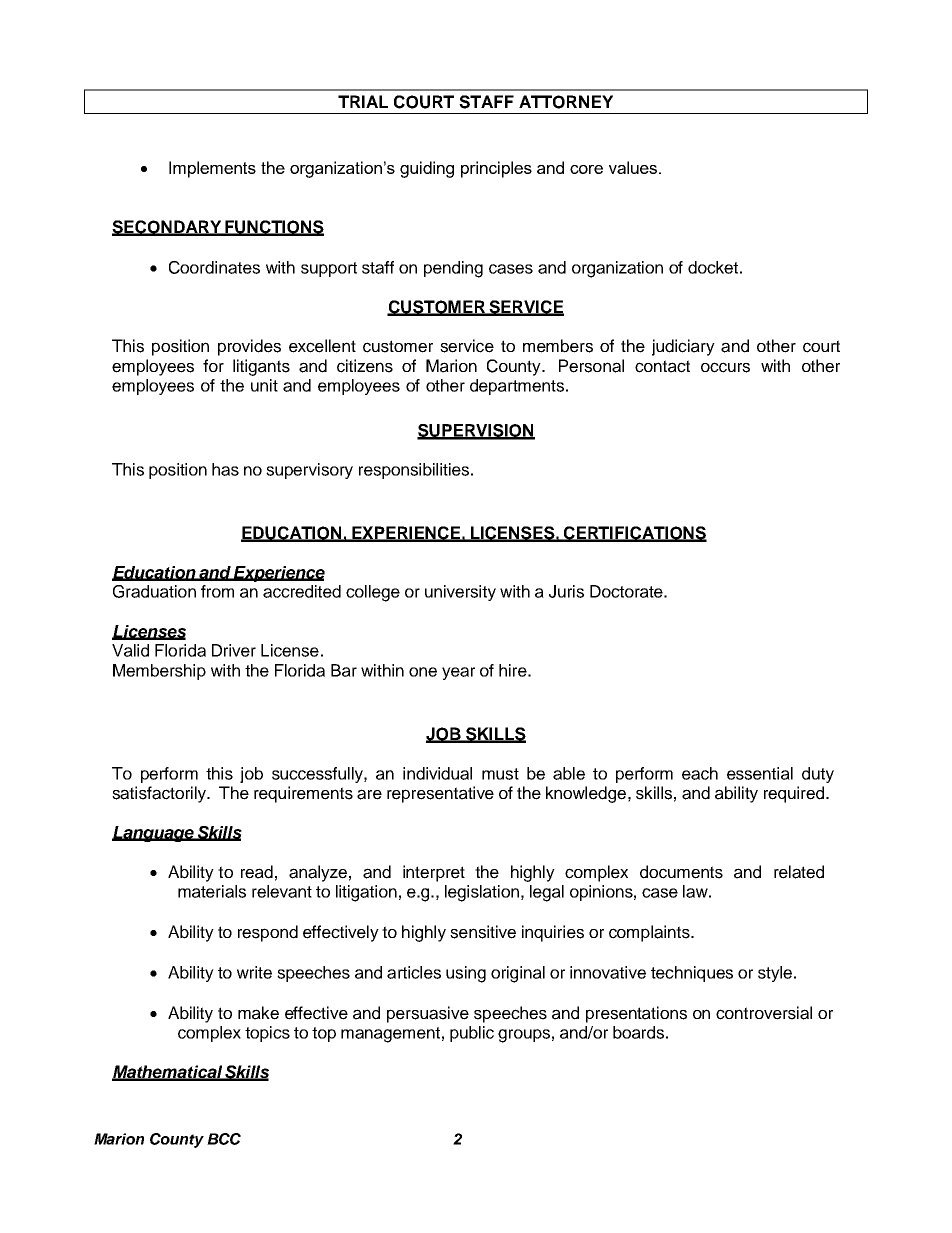 The image size is (952, 1233). I want to click on has, so click(225, 469).
